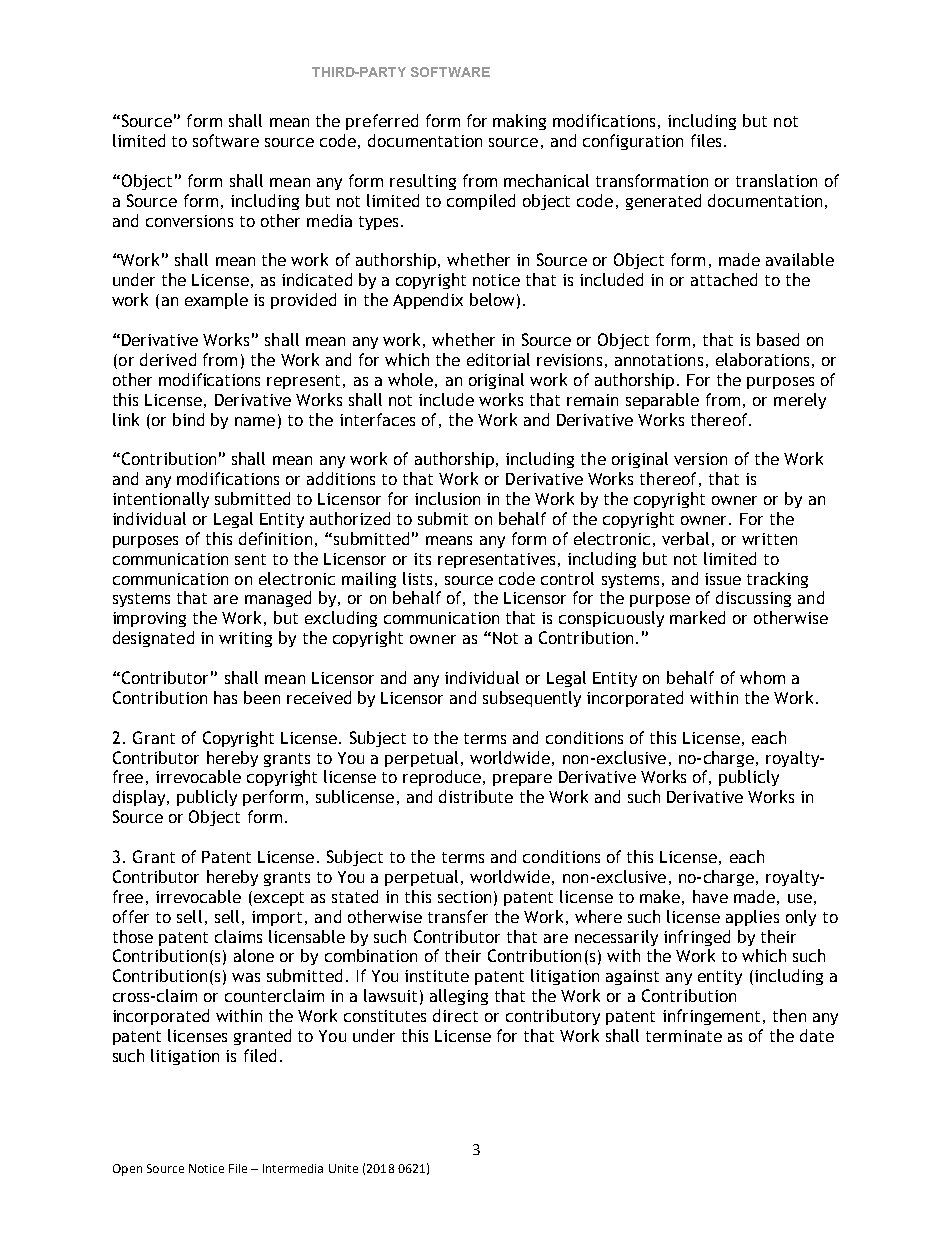  I want to click on except, so click(277, 898).
